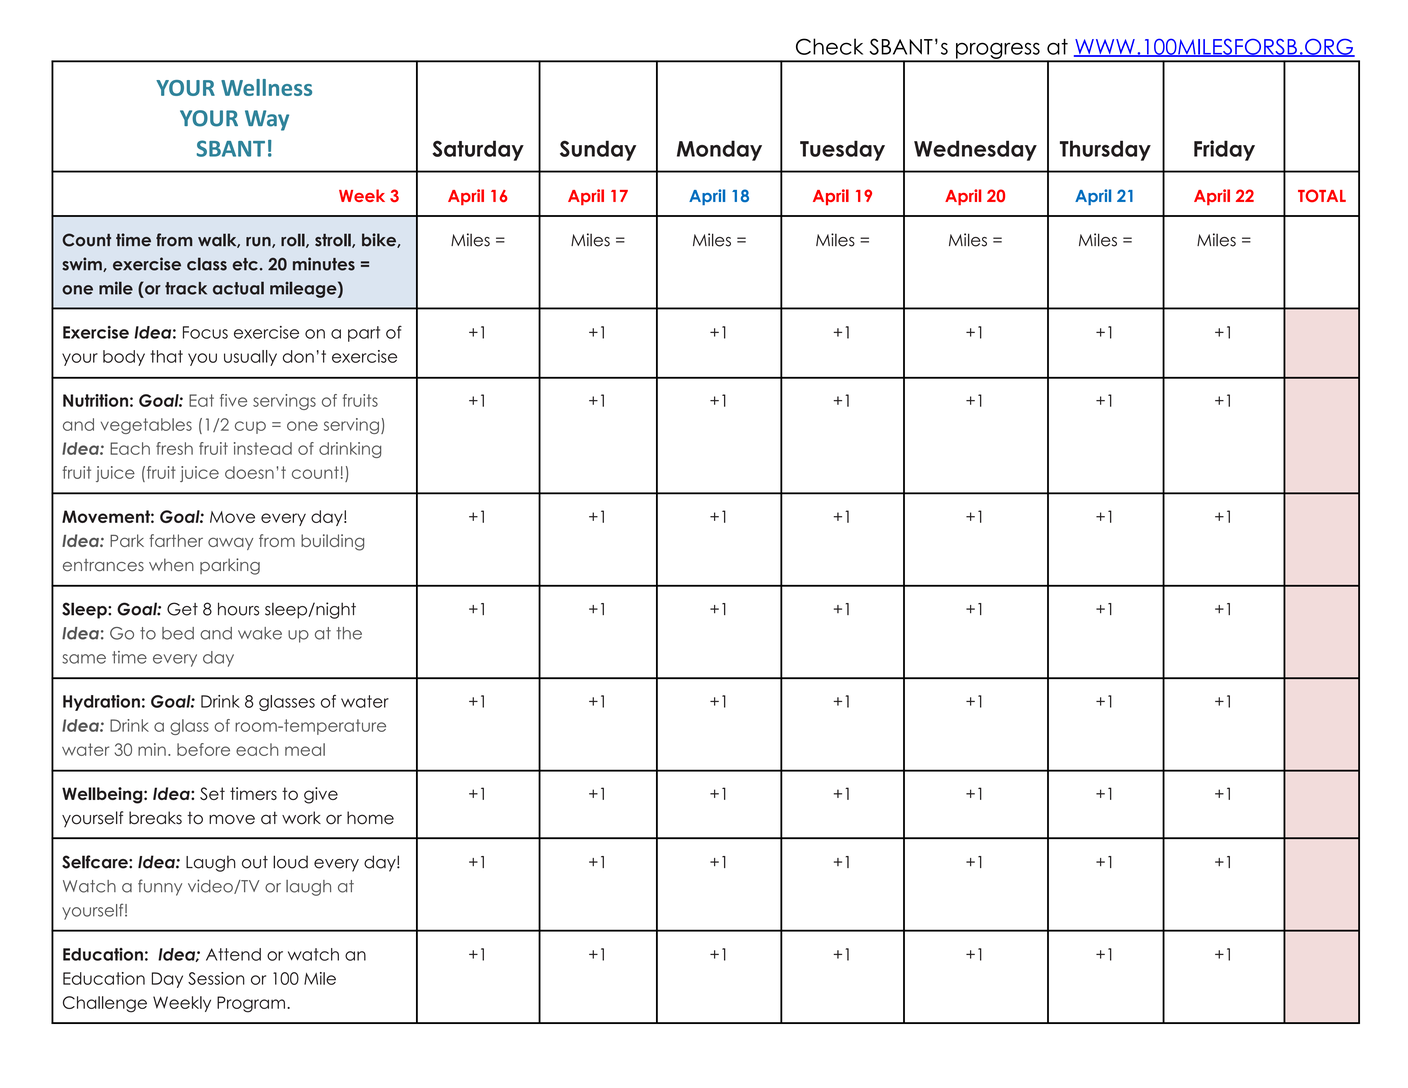  What do you see at coordinates (250, 358) in the screenshot?
I see `usually` at bounding box center [250, 358].
